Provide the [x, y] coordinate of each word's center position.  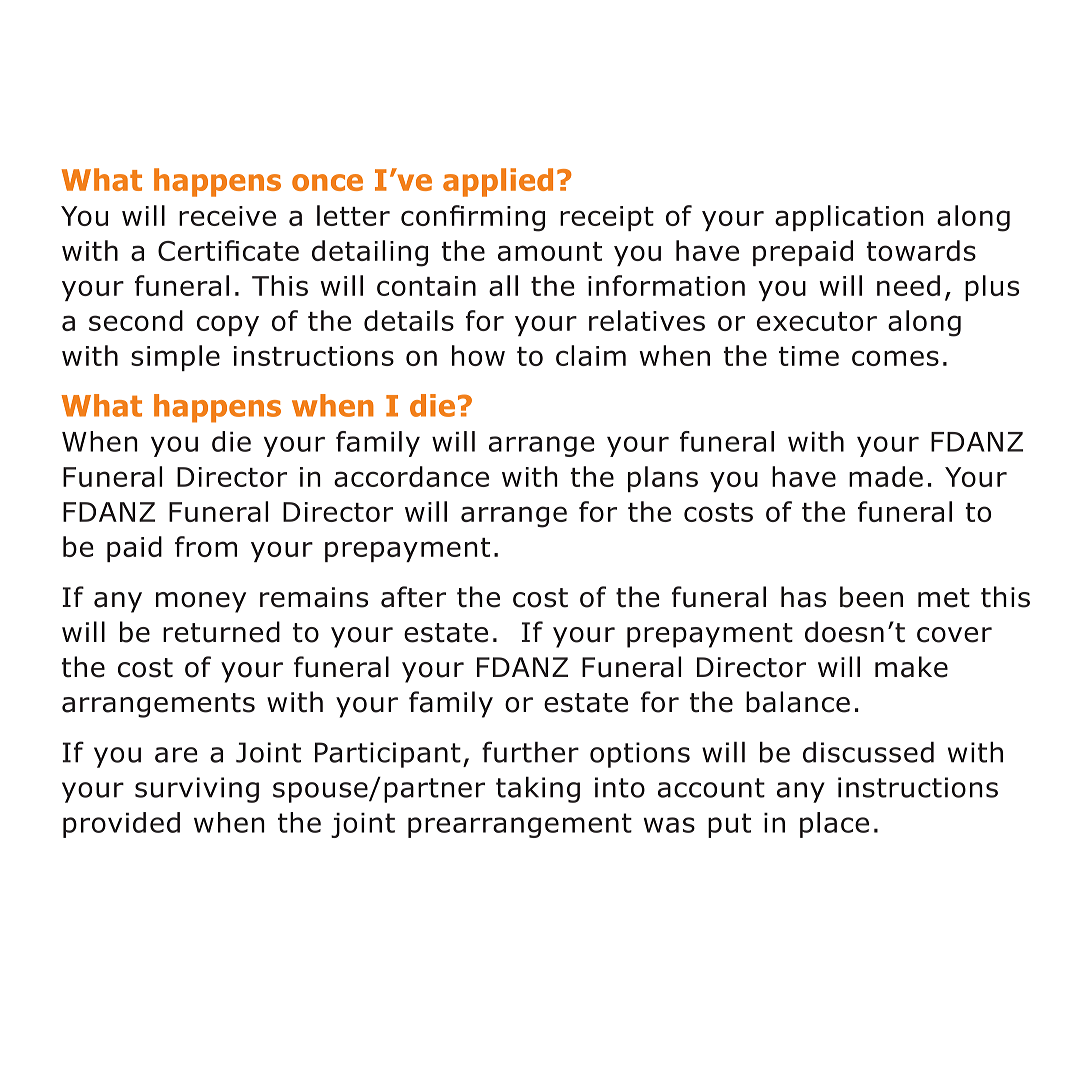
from [206, 546]
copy [228, 325]
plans [663, 479]
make [911, 667]
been [871, 597]
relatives [647, 320]
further [530, 752]
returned [221, 632]
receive [227, 216]
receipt [607, 218]
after [413, 597]
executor [817, 321]
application [849, 218]
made [886, 476]
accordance [411, 476]
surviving [197, 790]
